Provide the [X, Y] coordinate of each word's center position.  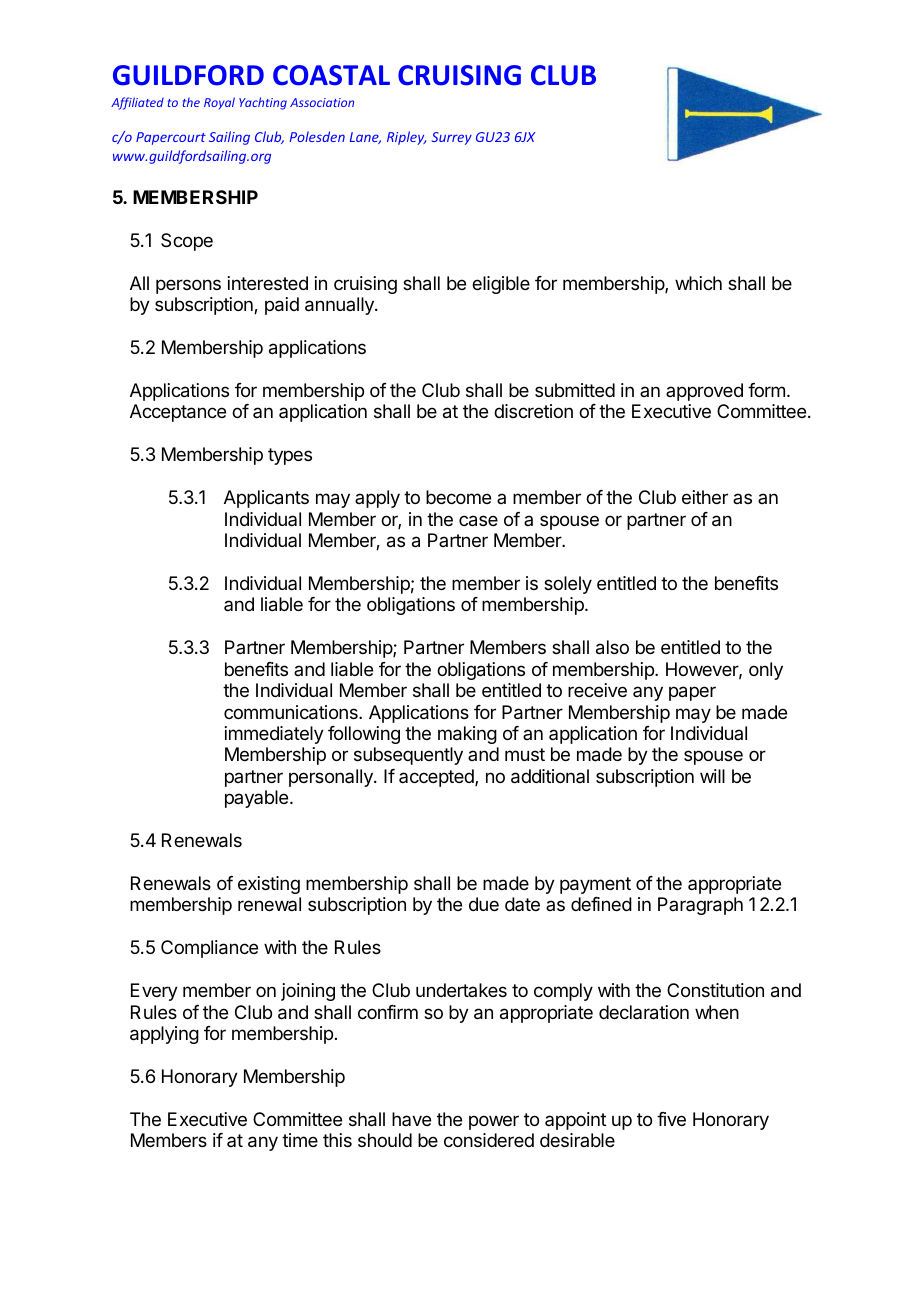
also [612, 647]
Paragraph [700, 906]
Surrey [452, 138]
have [411, 1119]
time [300, 1140]
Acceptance [178, 413]
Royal [219, 103]
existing [269, 885]
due [484, 904]
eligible [501, 285]
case [478, 521]
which [698, 283]
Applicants [266, 499]
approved [704, 392]
